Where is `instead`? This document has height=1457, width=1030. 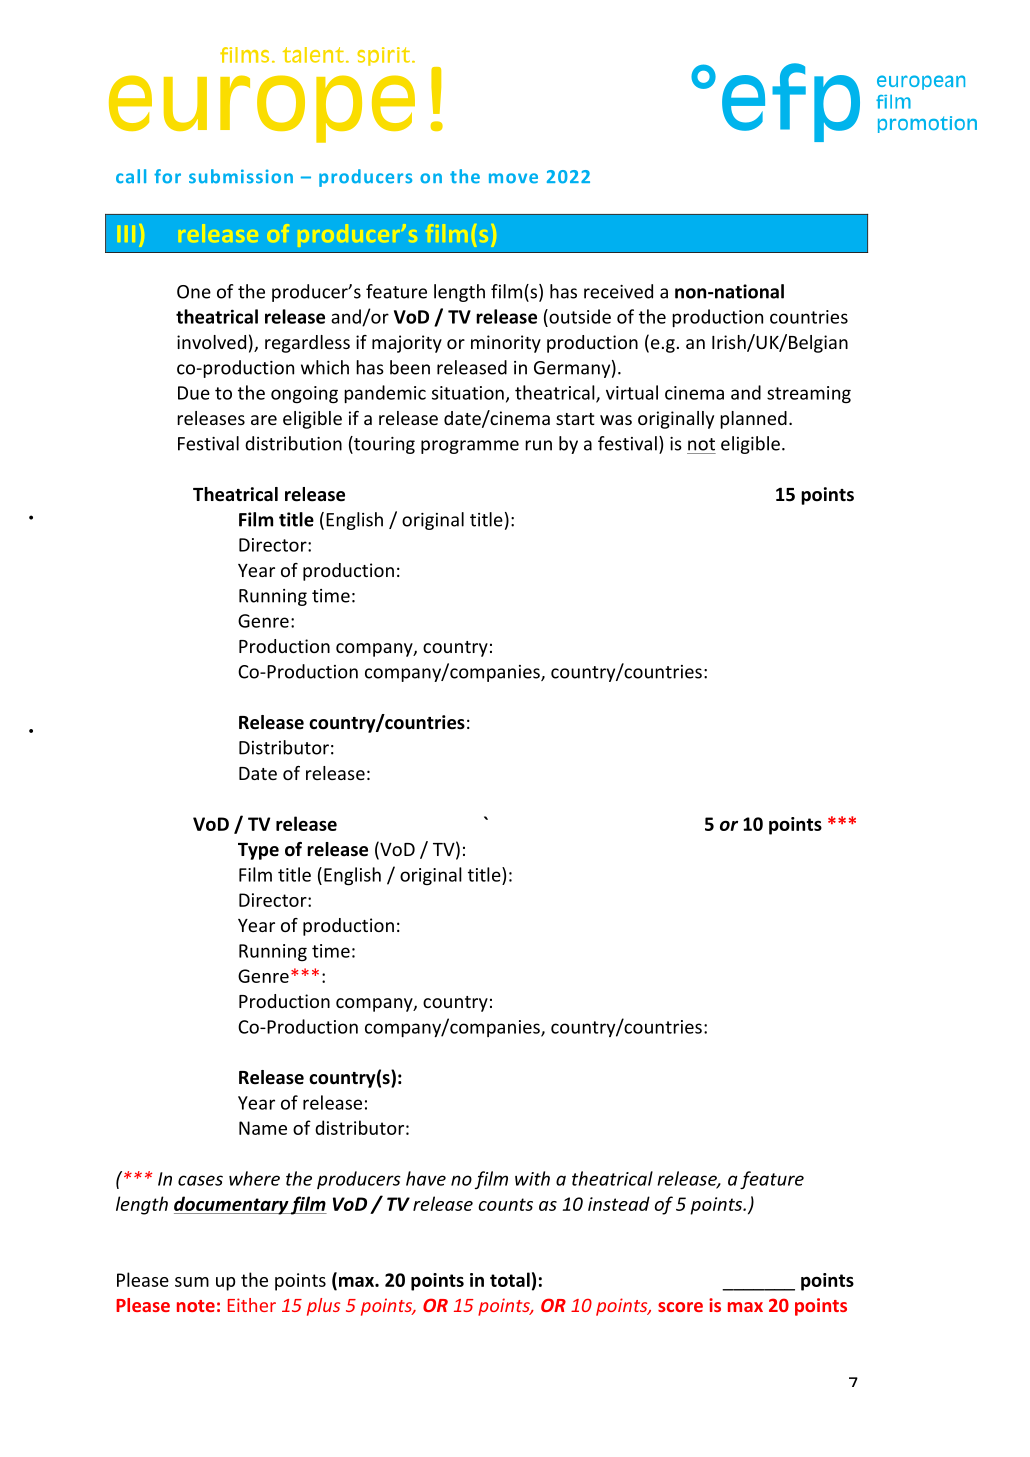 instead is located at coordinates (619, 1203).
